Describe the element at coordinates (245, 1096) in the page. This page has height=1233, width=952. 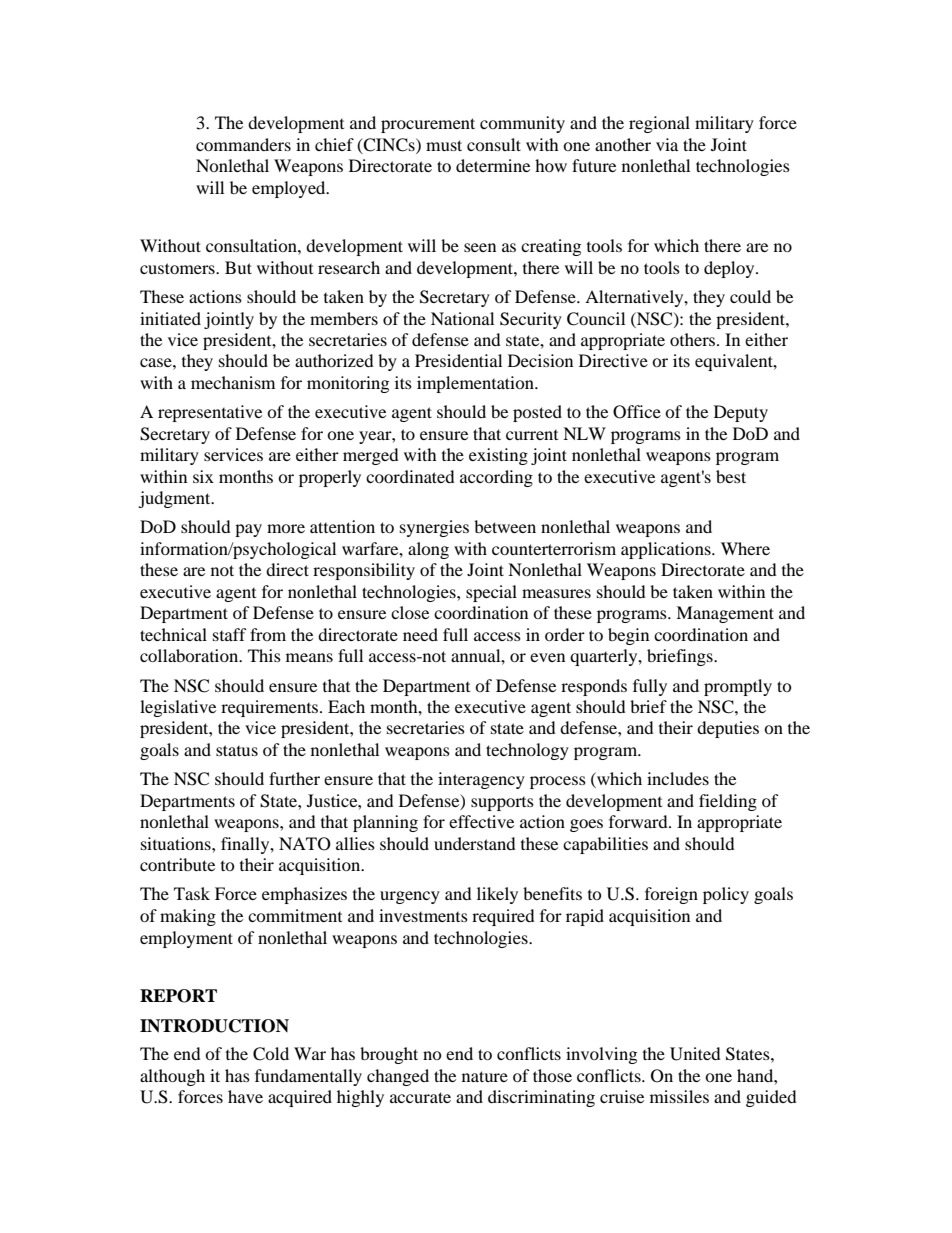
I see `have` at that location.
